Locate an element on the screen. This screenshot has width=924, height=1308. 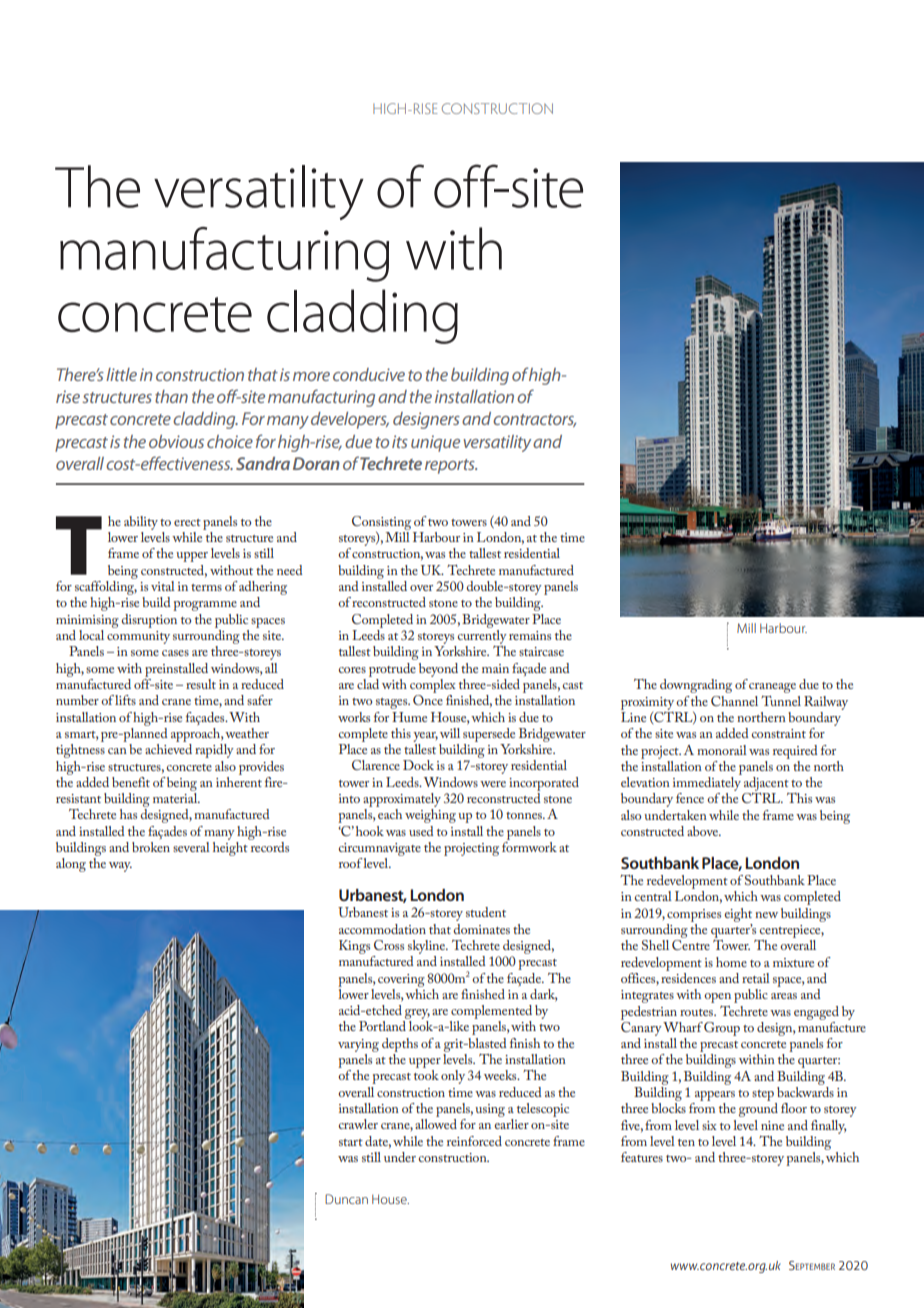
than is located at coordinates (171, 396).
